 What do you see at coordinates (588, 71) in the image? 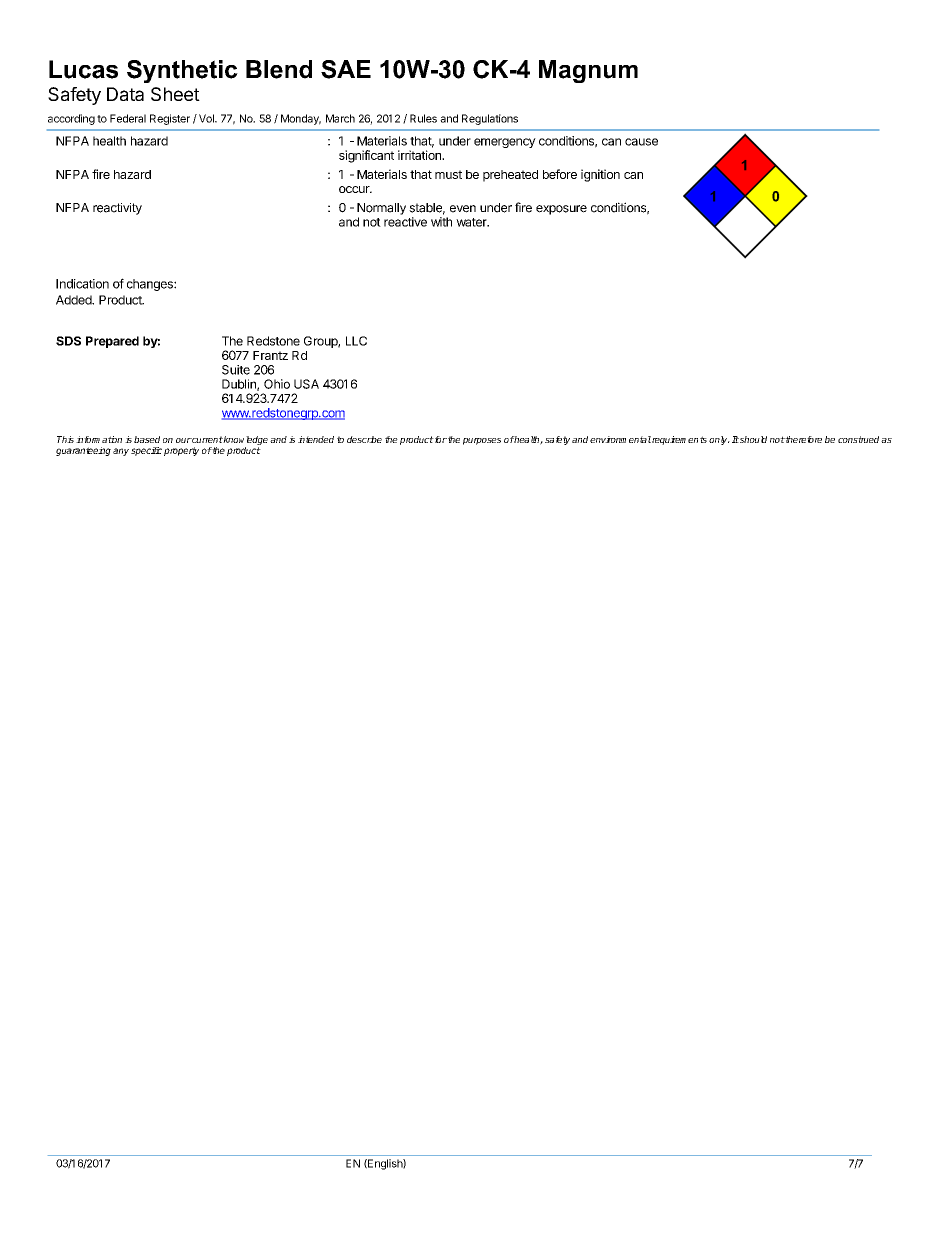
I see `Magnum` at bounding box center [588, 71].
